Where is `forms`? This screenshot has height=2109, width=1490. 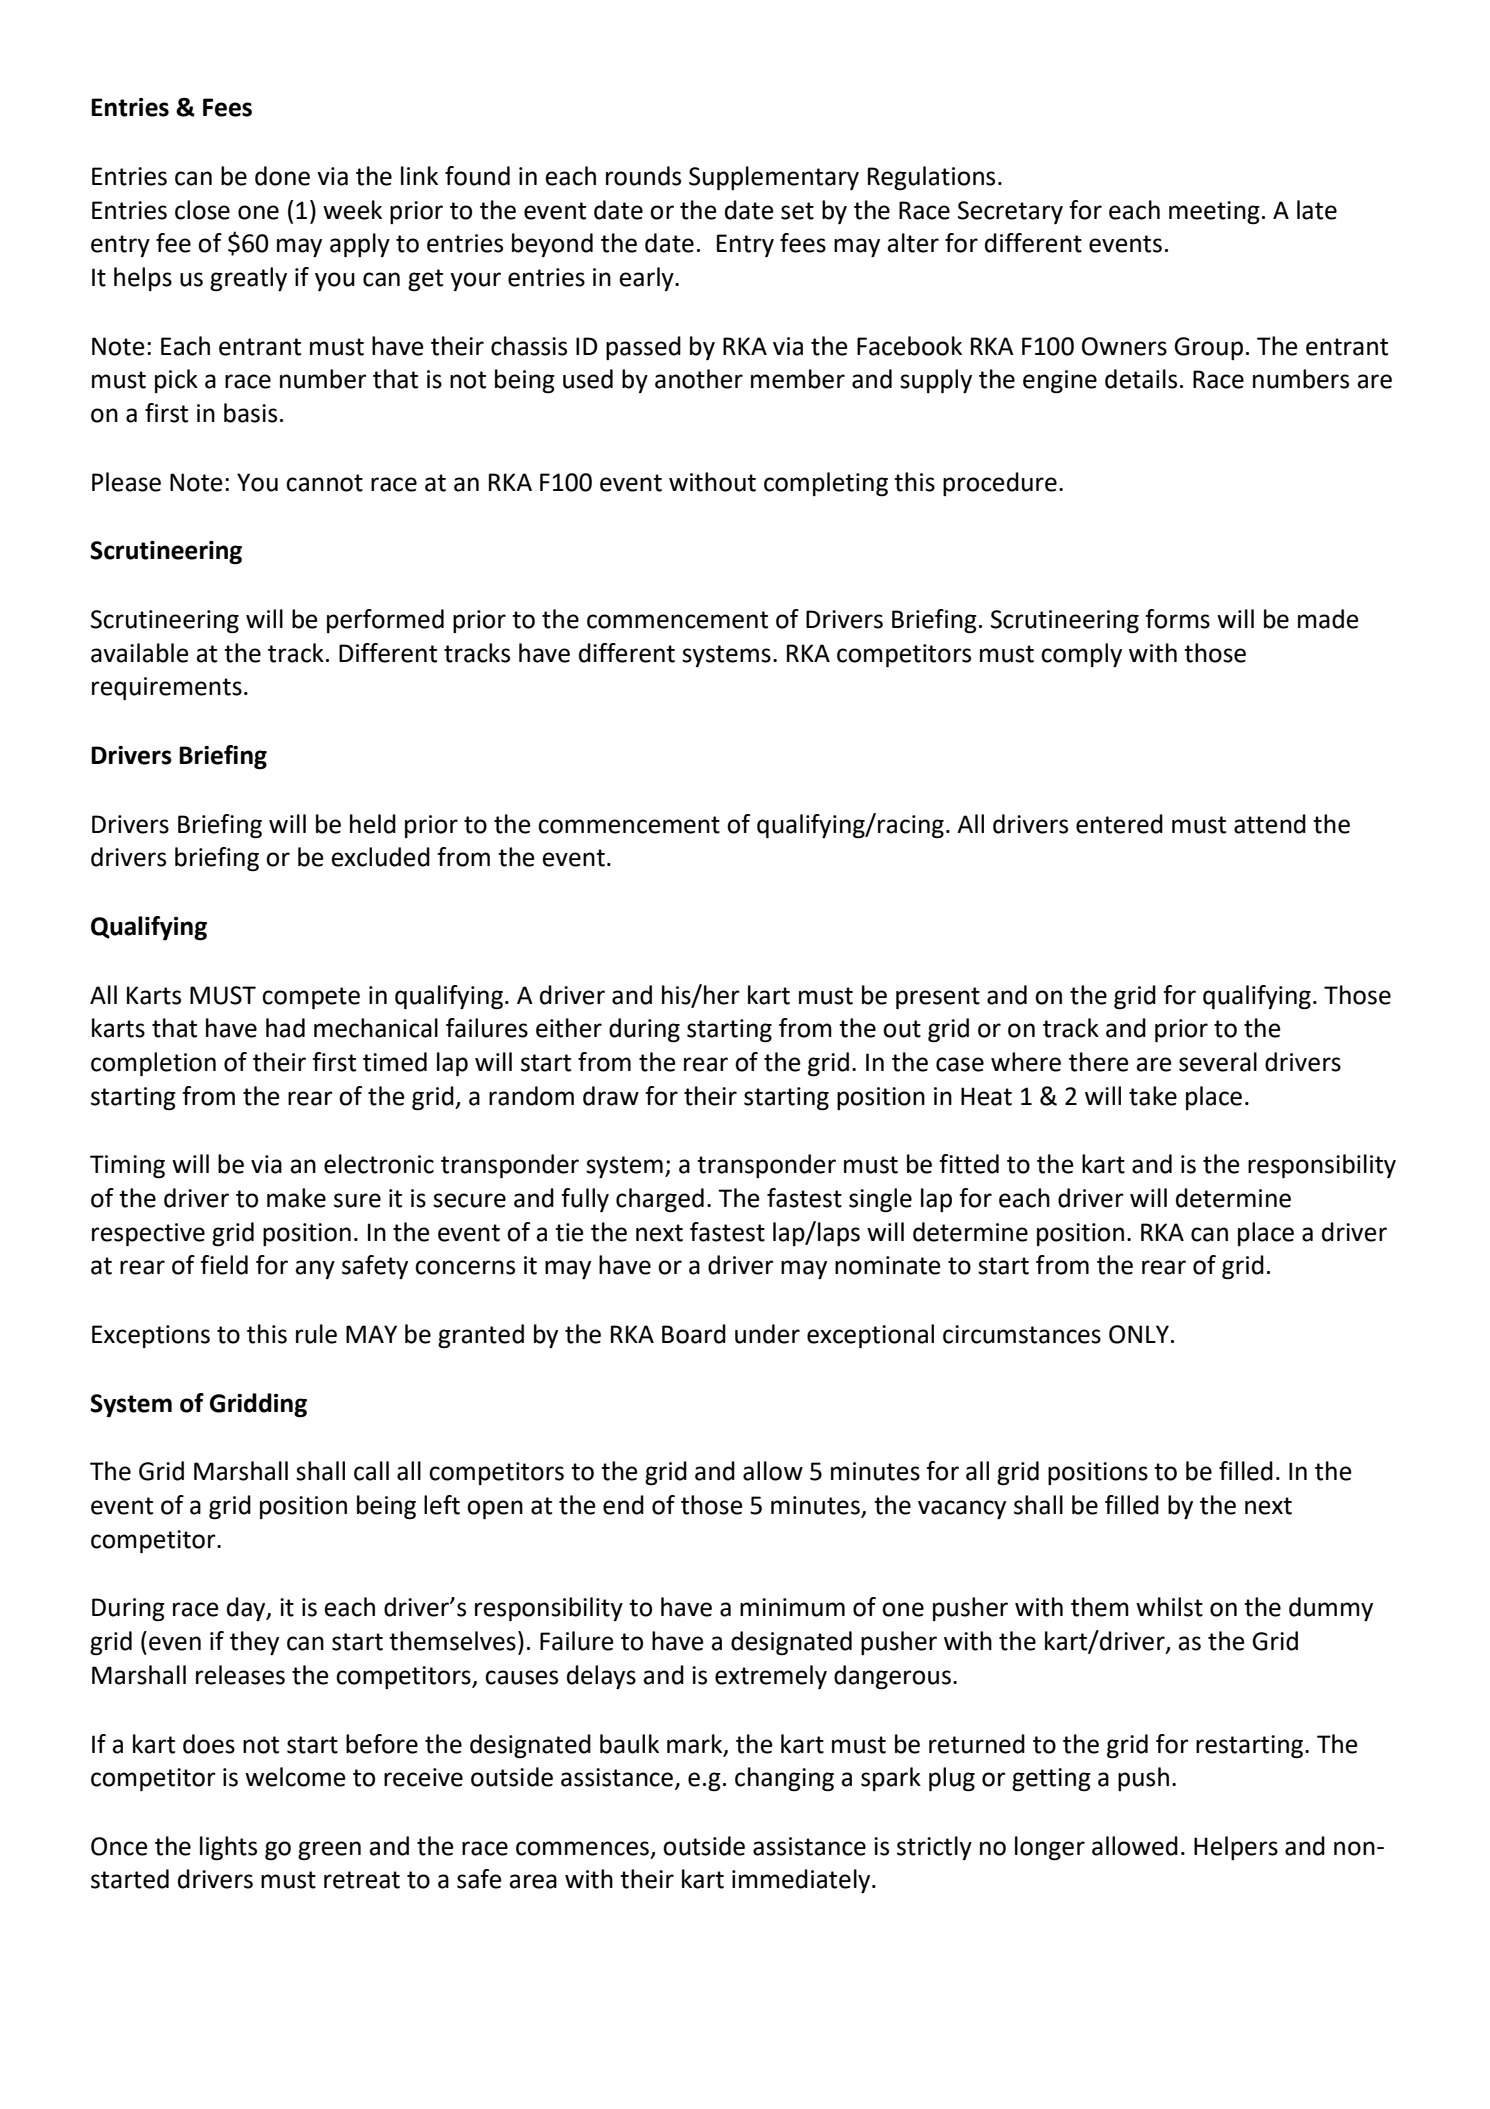 forms is located at coordinates (1177, 619).
